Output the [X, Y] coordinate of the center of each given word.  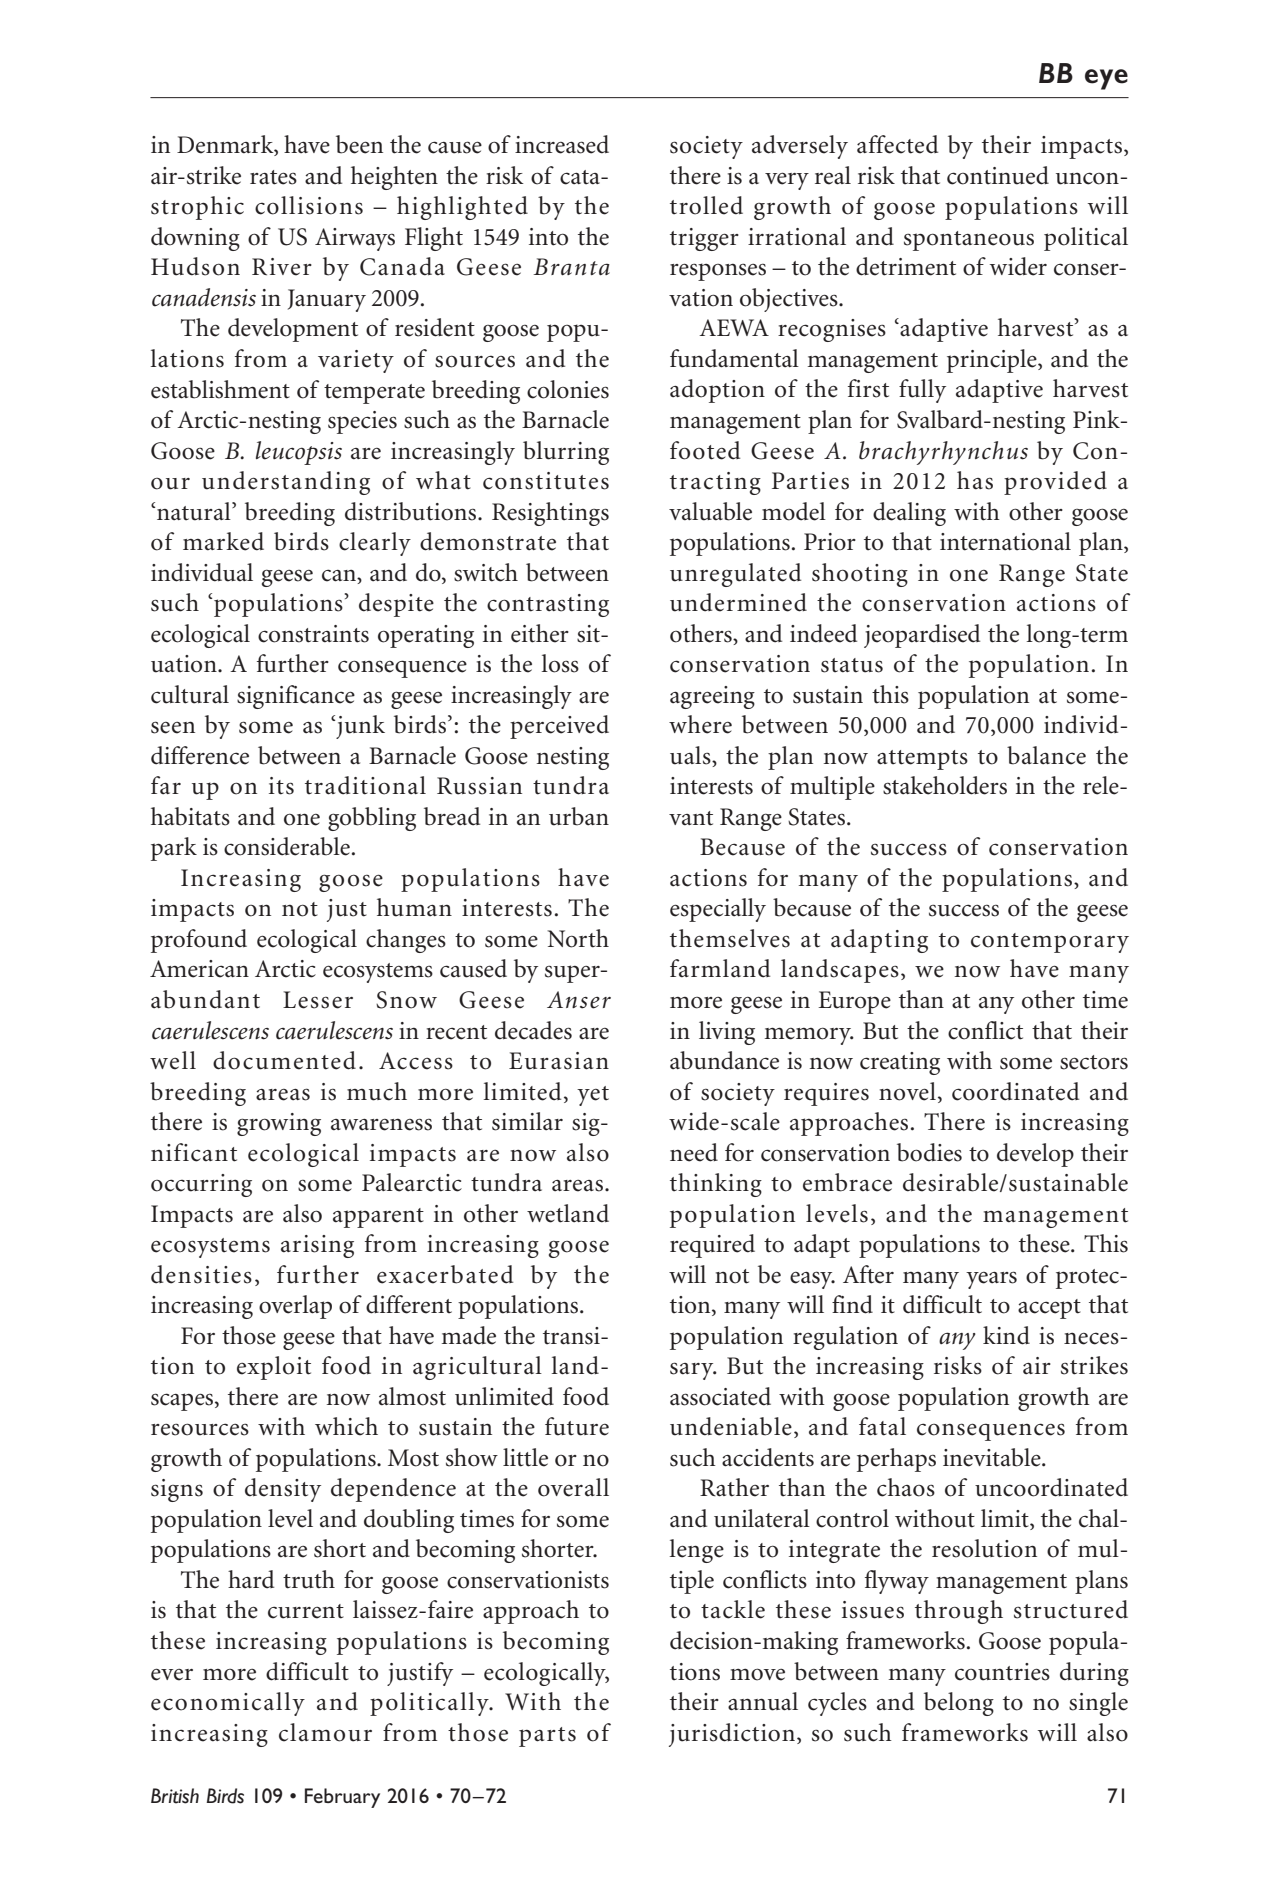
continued [998, 175]
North [578, 938]
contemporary [1050, 943]
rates [273, 177]
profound [199, 941]
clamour [325, 1732]
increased [562, 144]
